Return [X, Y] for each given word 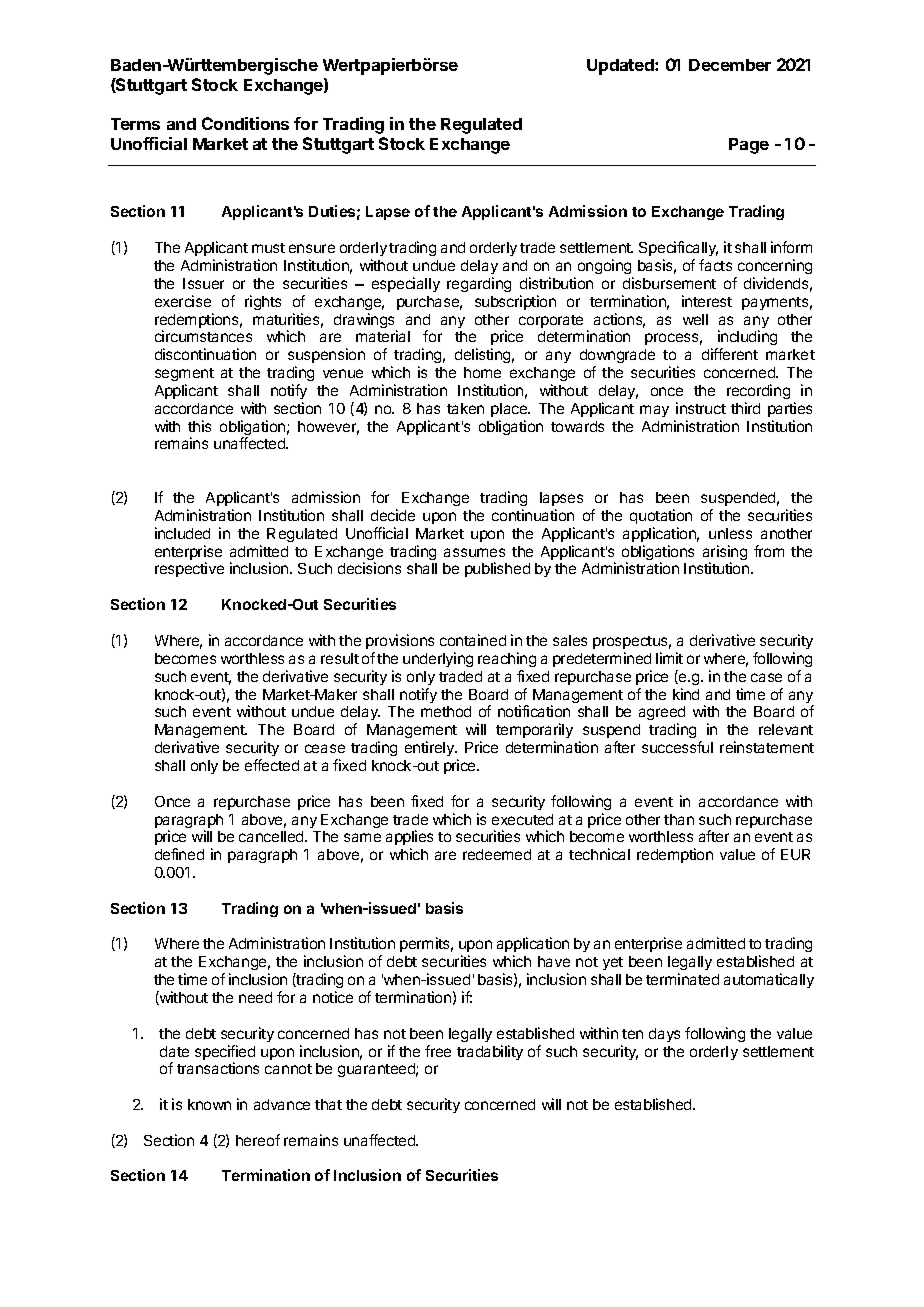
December [730, 65]
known [209, 1104]
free [438, 1051]
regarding [479, 284]
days [664, 1035]
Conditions [245, 123]
